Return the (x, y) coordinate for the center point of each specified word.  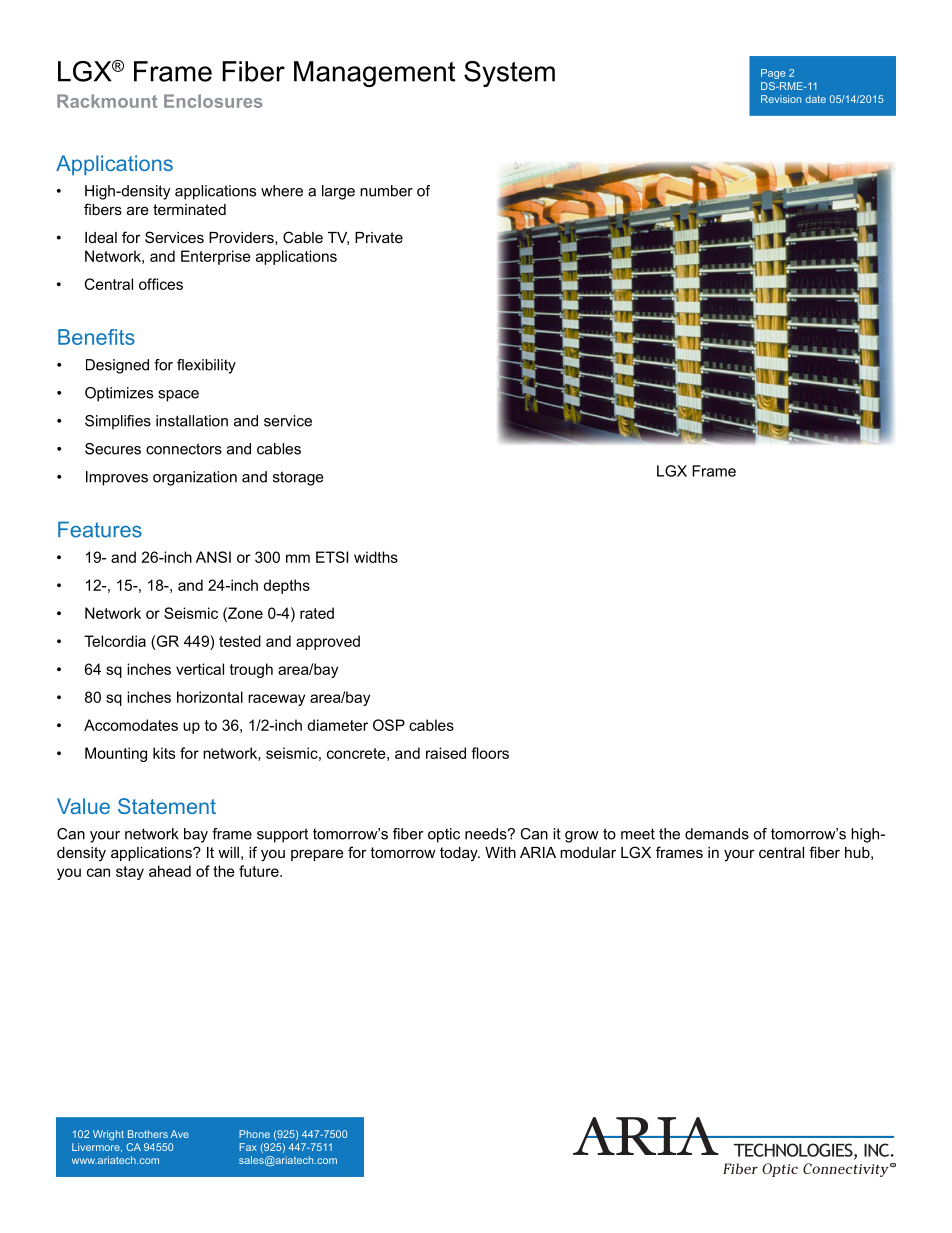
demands (717, 834)
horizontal (210, 697)
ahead (170, 871)
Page (773, 74)
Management (375, 74)
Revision (781, 99)
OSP (389, 725)
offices (161, 284)
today (460, 854)
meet (638, 834)
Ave (180, 1134)
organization (195, 478)
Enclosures (213, 101)
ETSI (332, 557)
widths (376, 557)
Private (379, 237)
